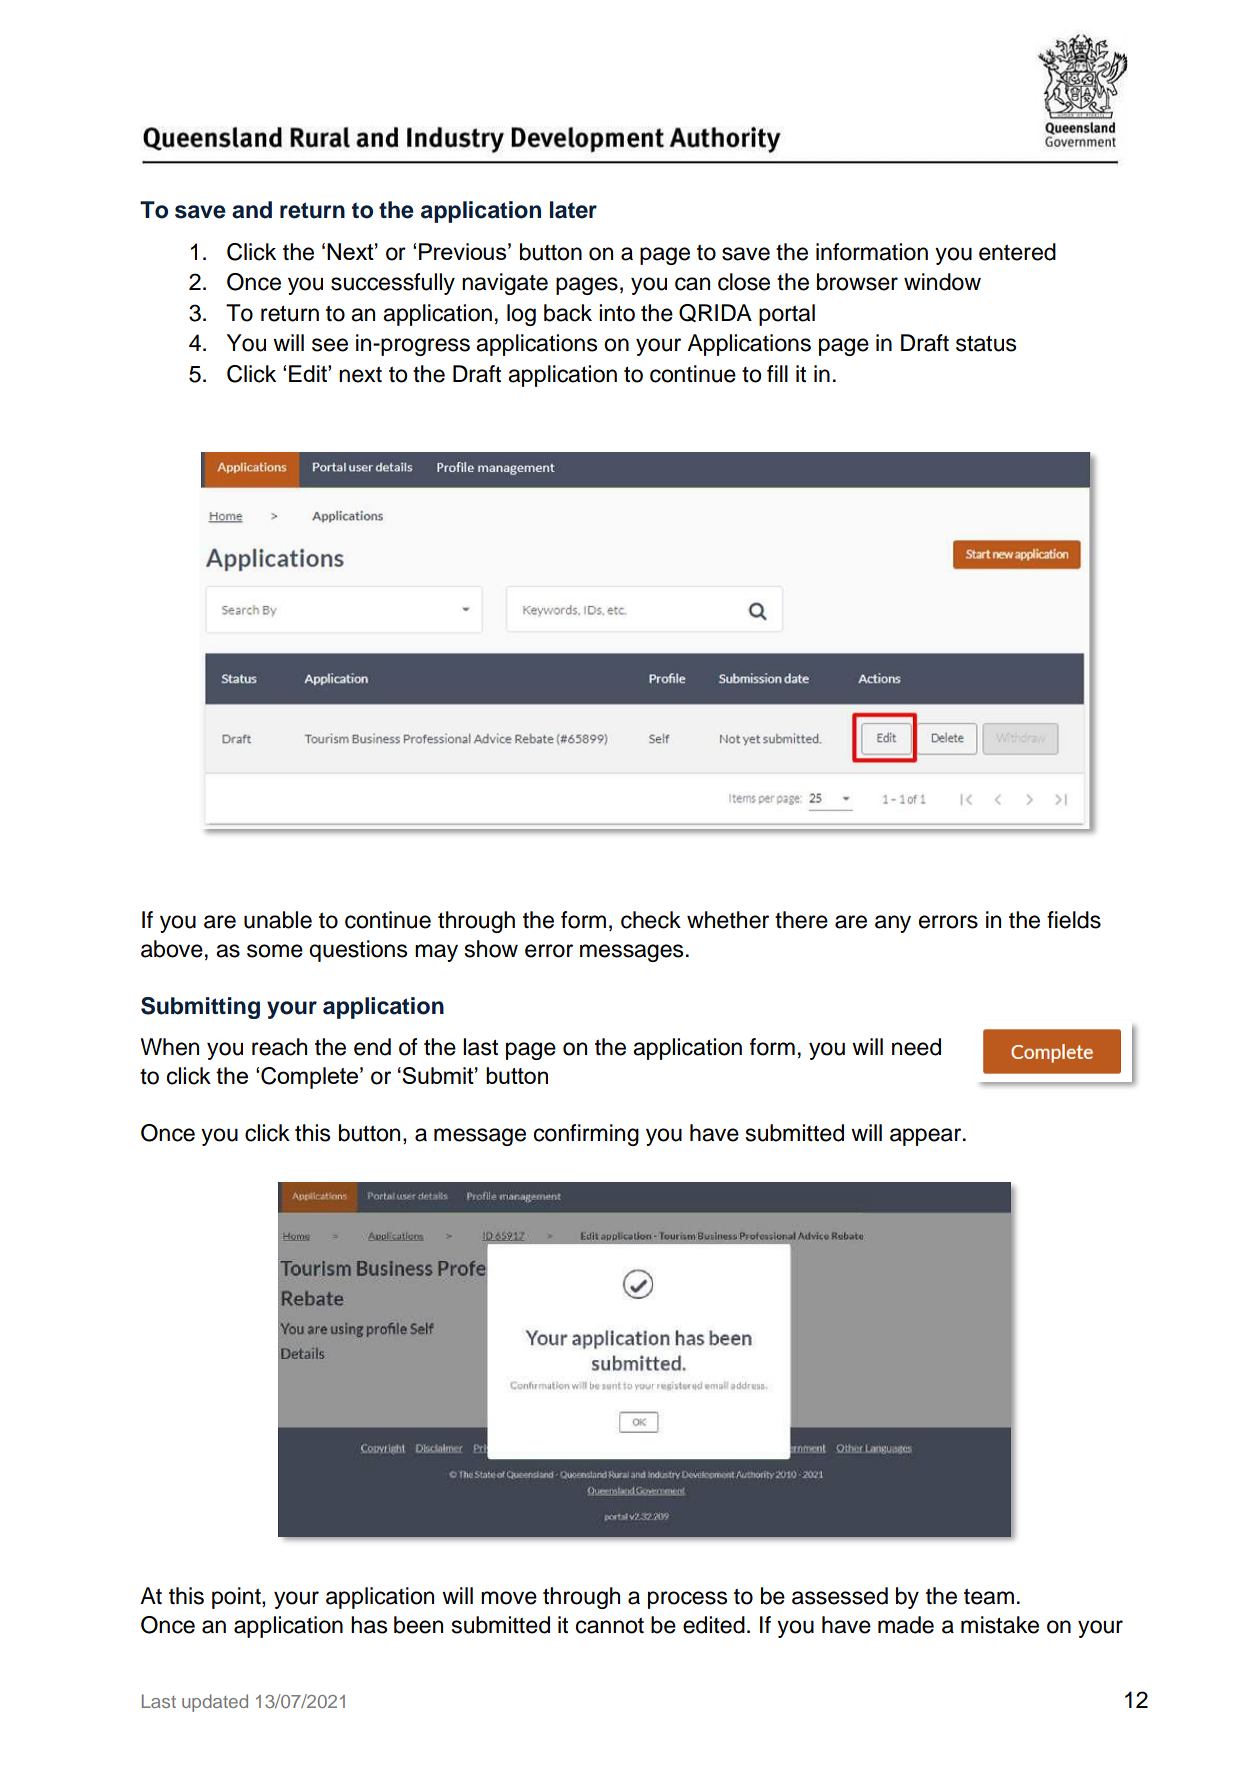 The height and width of the page is (1769, 1251). I want to click on updated, so click(215, 1703).
